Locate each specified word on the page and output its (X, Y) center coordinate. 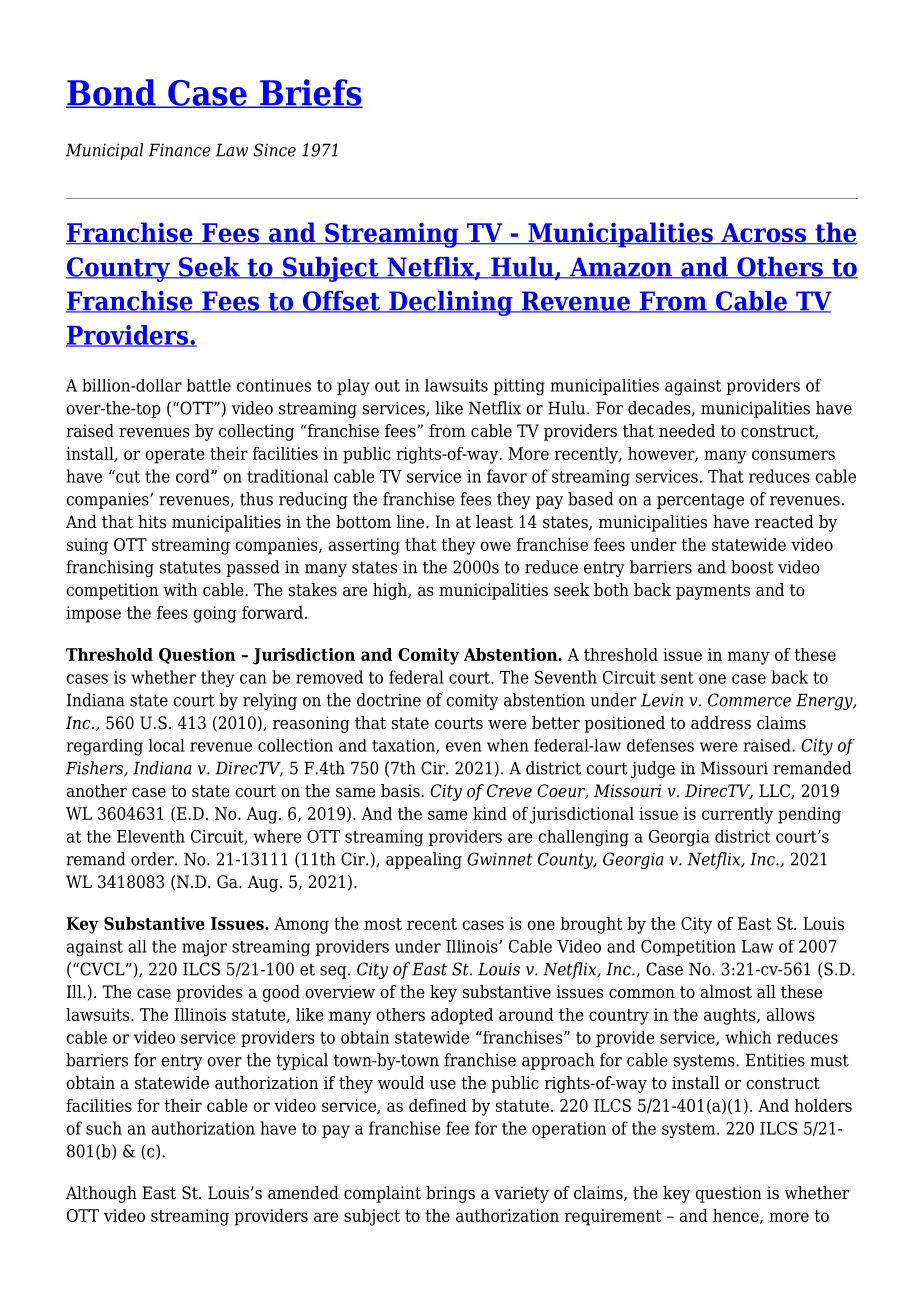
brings (450, 1194)
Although (101, 1194)
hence (737, 1216)
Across (764, 234)
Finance (179, 150)
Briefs (310, 93)
